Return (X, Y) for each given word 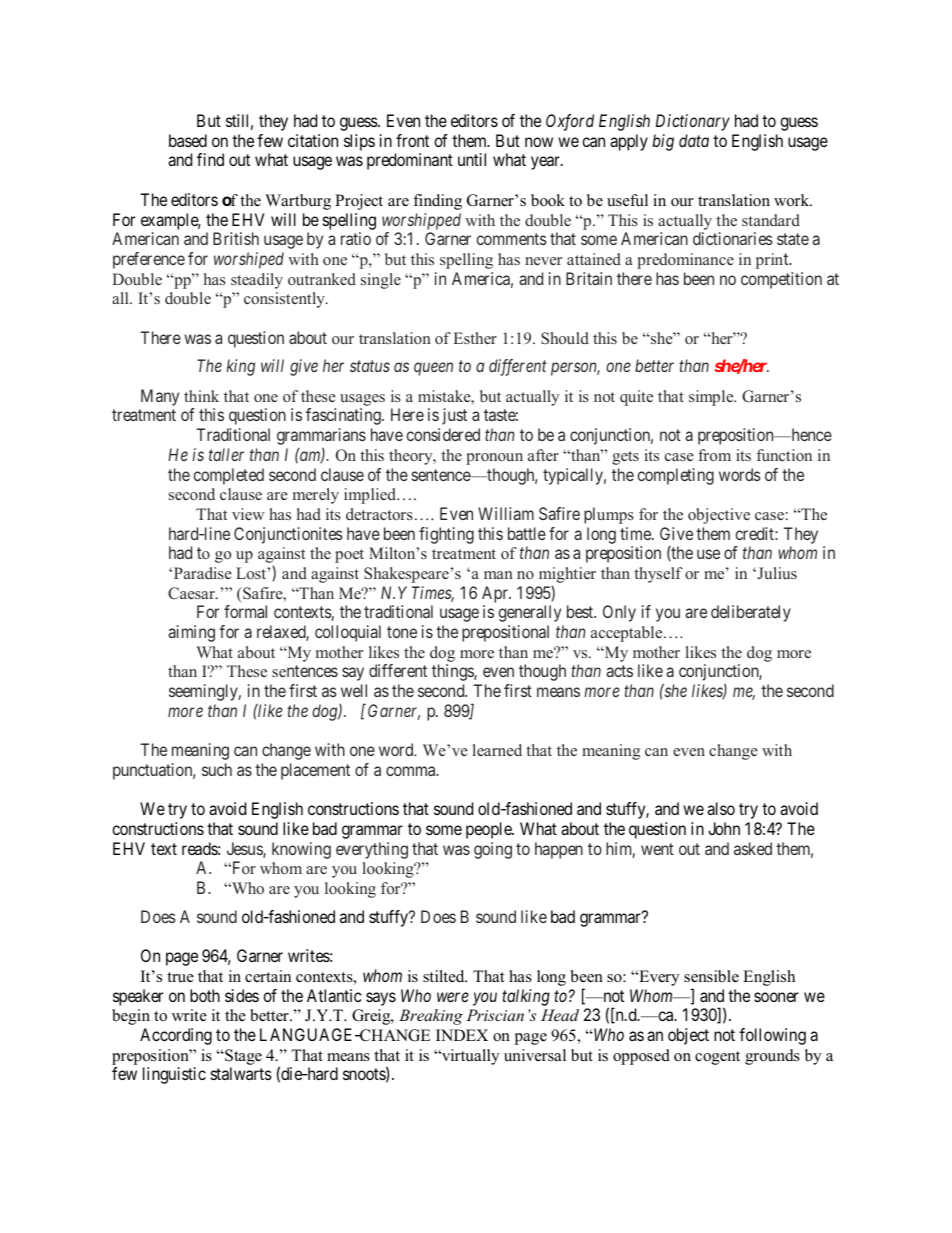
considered (443, 434)
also (721, 808)
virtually (469, 1057)
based (188, 140)
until (472, 159)
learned (497, 750)
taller (226, 454)
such (217, 769)
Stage (242, 1057)
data (694, 140)
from (714, 455)
